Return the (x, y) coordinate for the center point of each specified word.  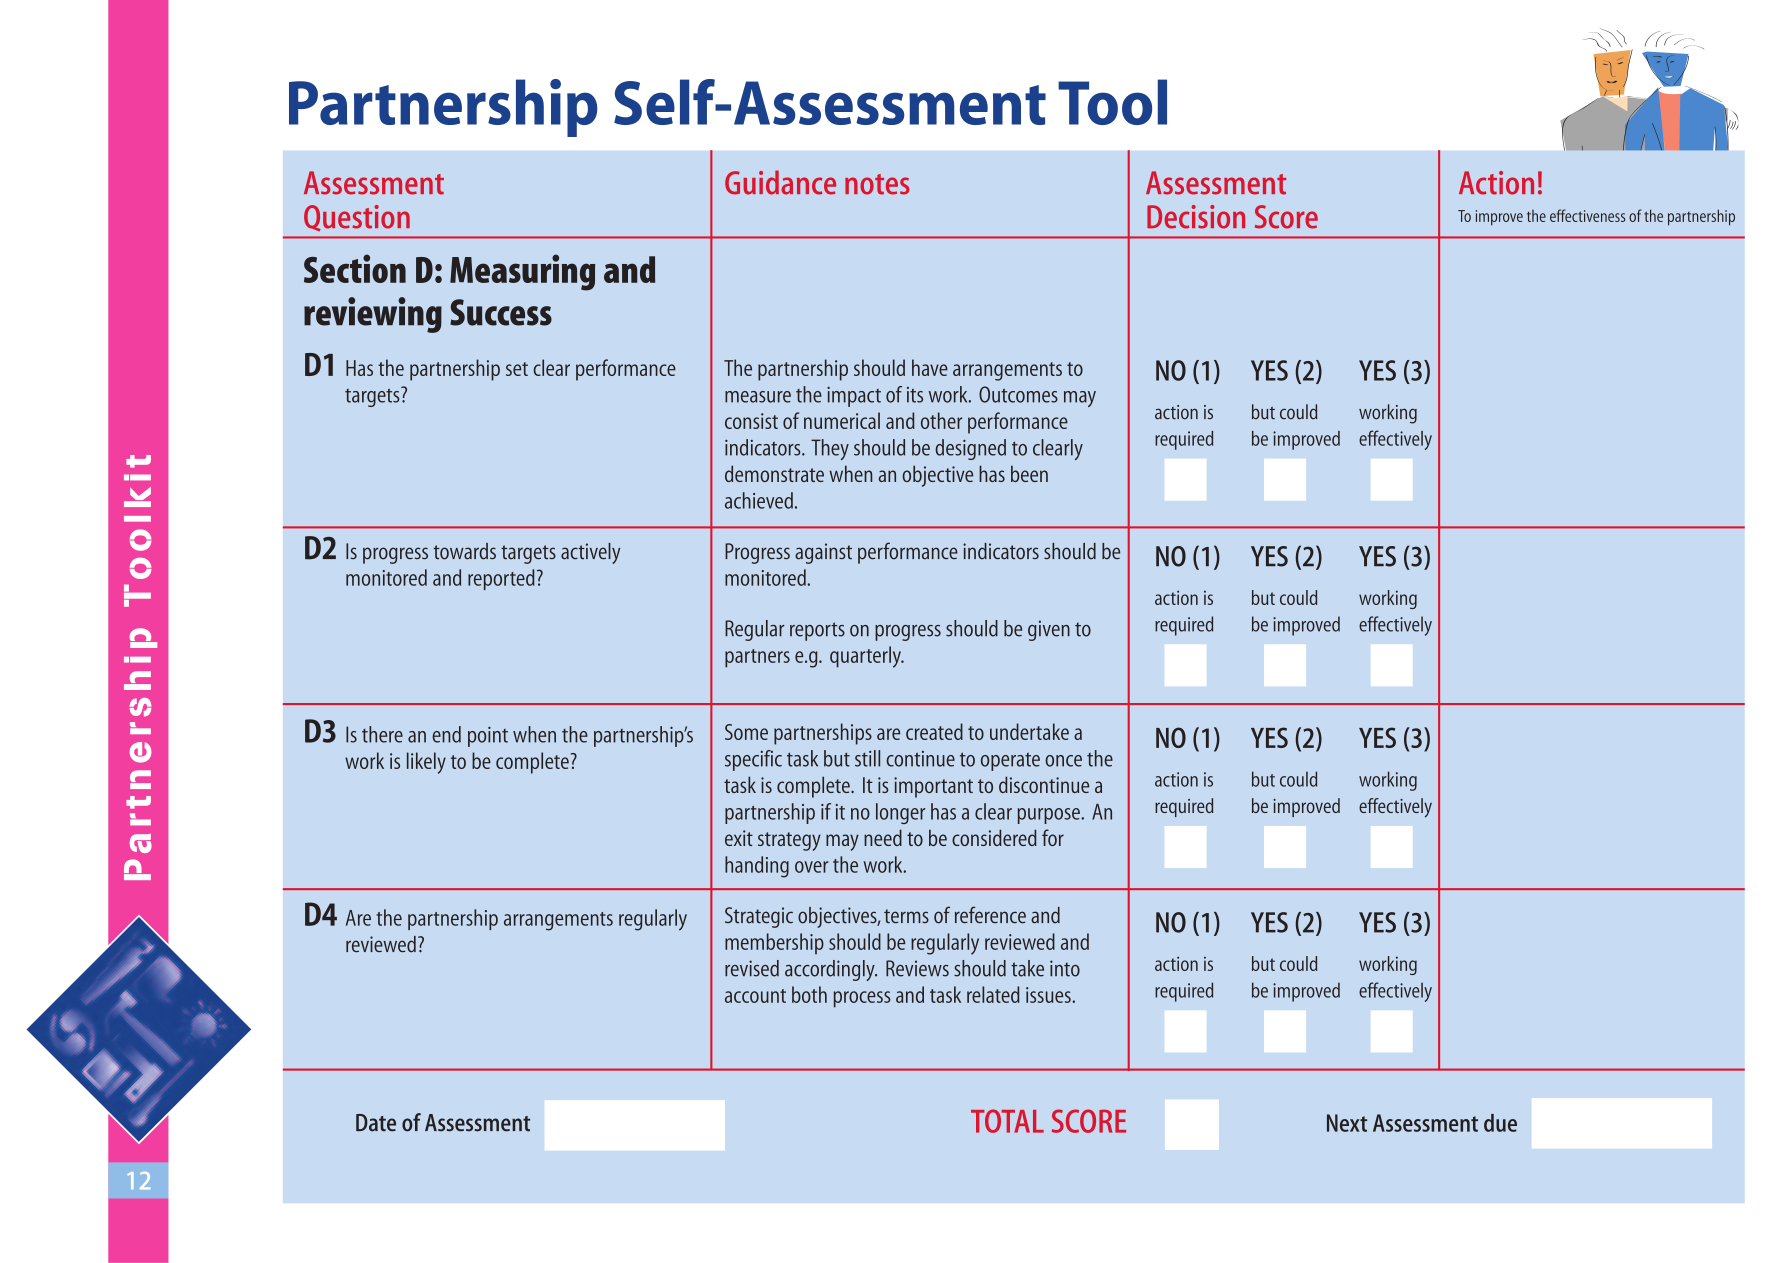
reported (501, 579)
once (1063, 761)
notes (877, 184)
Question (357, 218)
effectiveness (1587, 215)
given (1049, 630)
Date (376, 1123)
